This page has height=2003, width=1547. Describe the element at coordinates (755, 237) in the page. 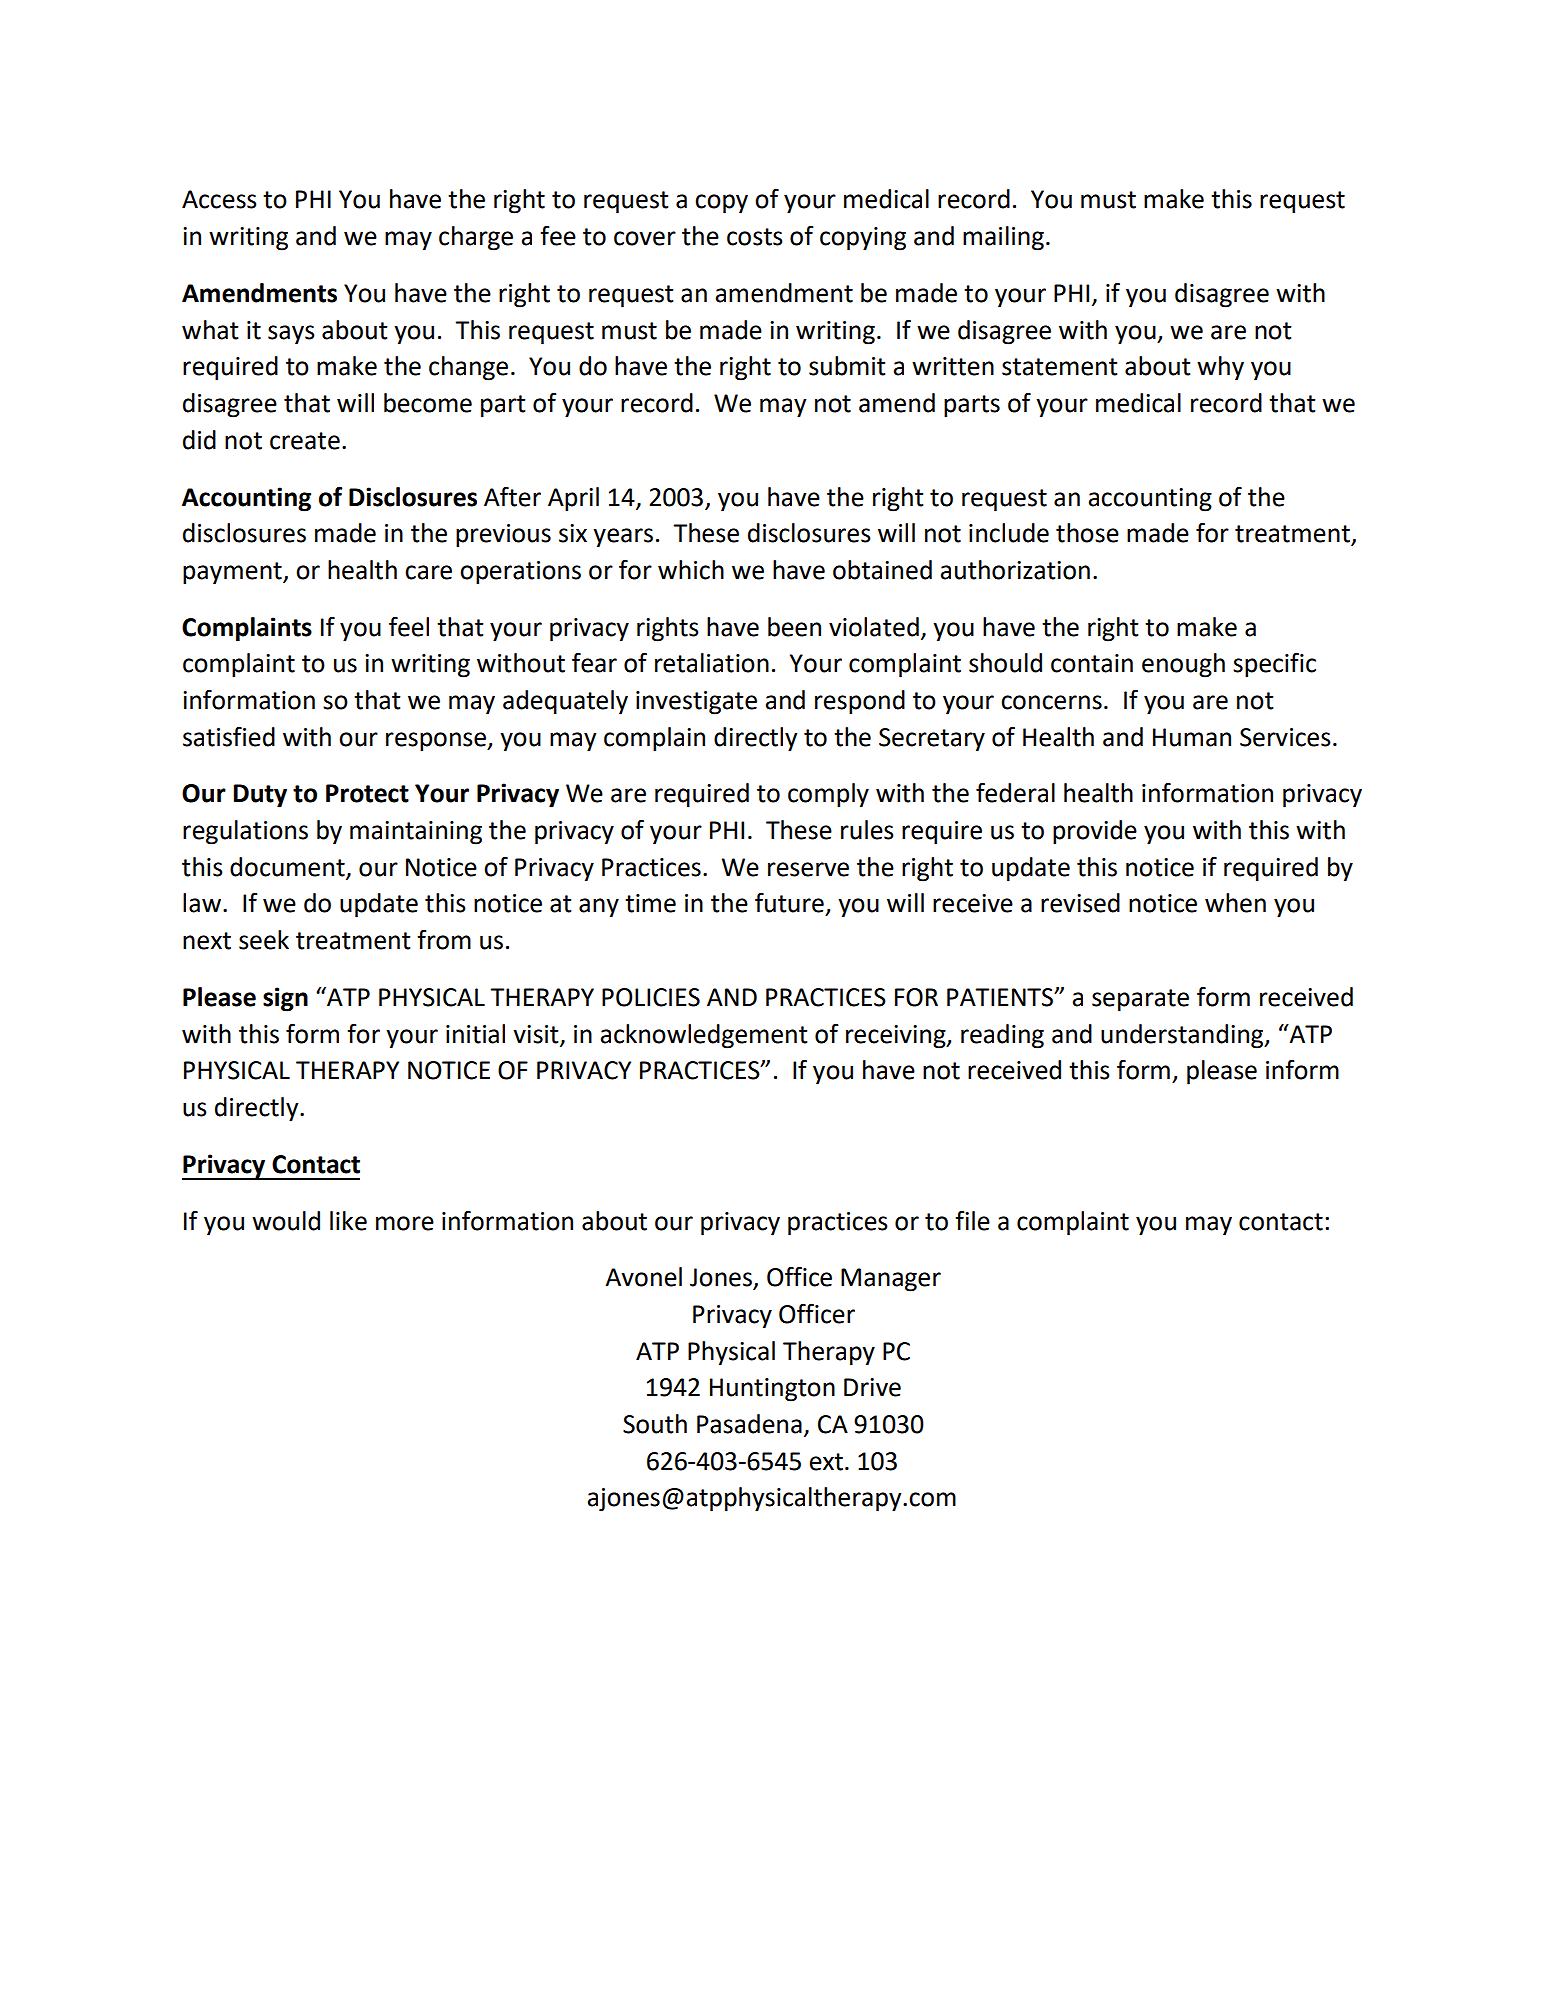

I see `costs` at that location.
